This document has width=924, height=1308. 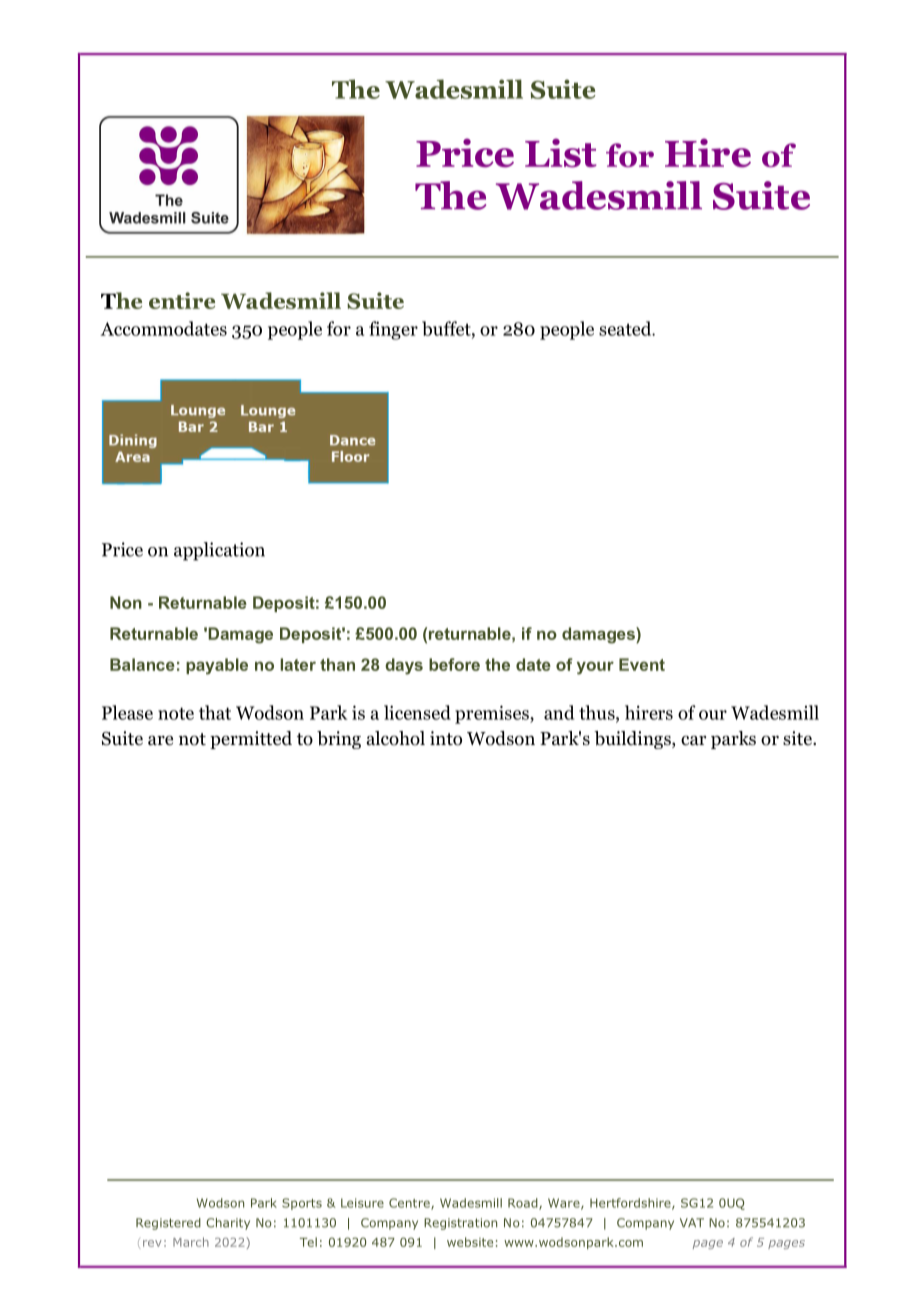 What do you see at coordinates (633, 740) in the document?
I see `buildings` at bounding box center [633, 740].
